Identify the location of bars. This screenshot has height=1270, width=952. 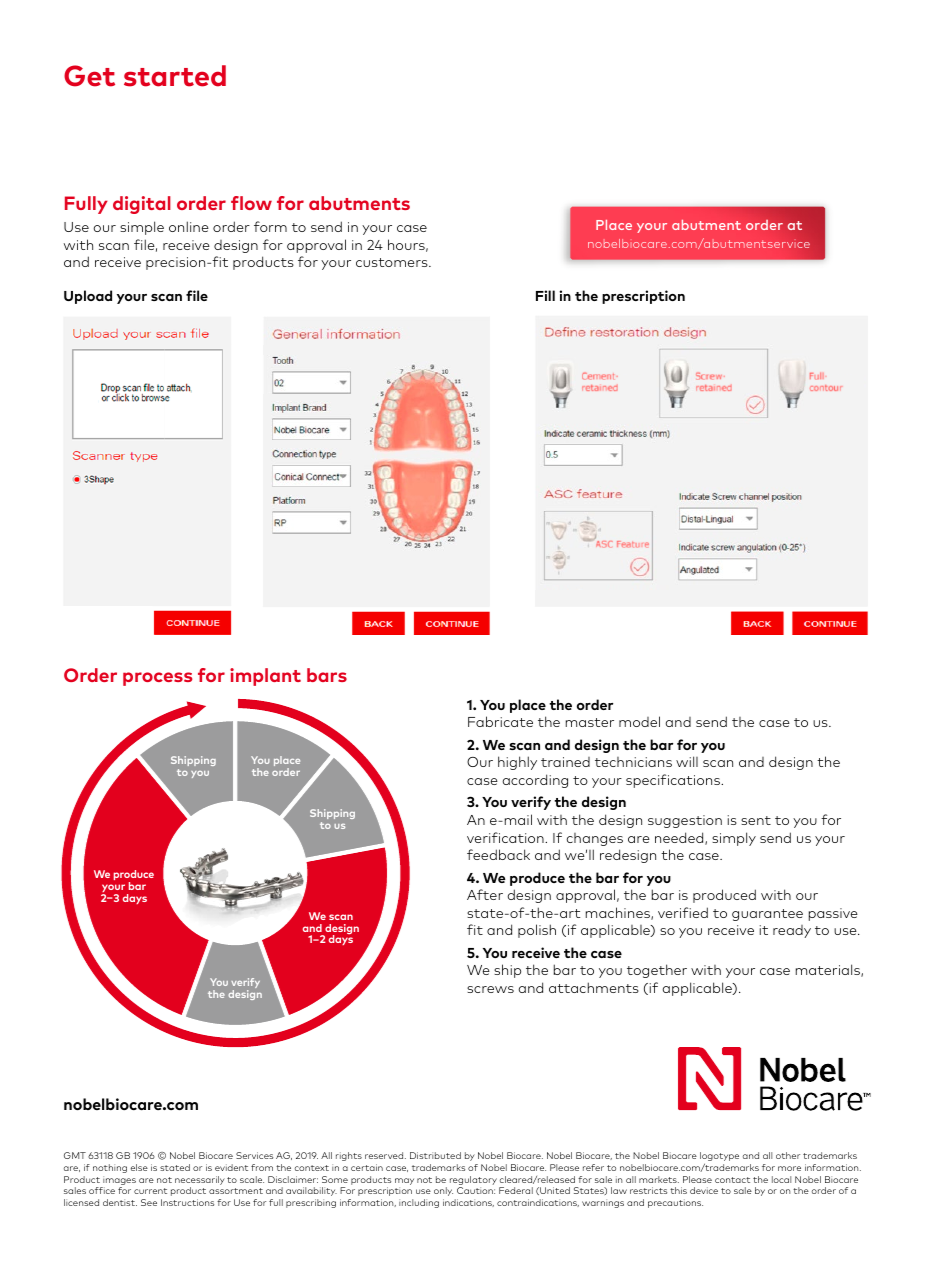
(327, 675).
